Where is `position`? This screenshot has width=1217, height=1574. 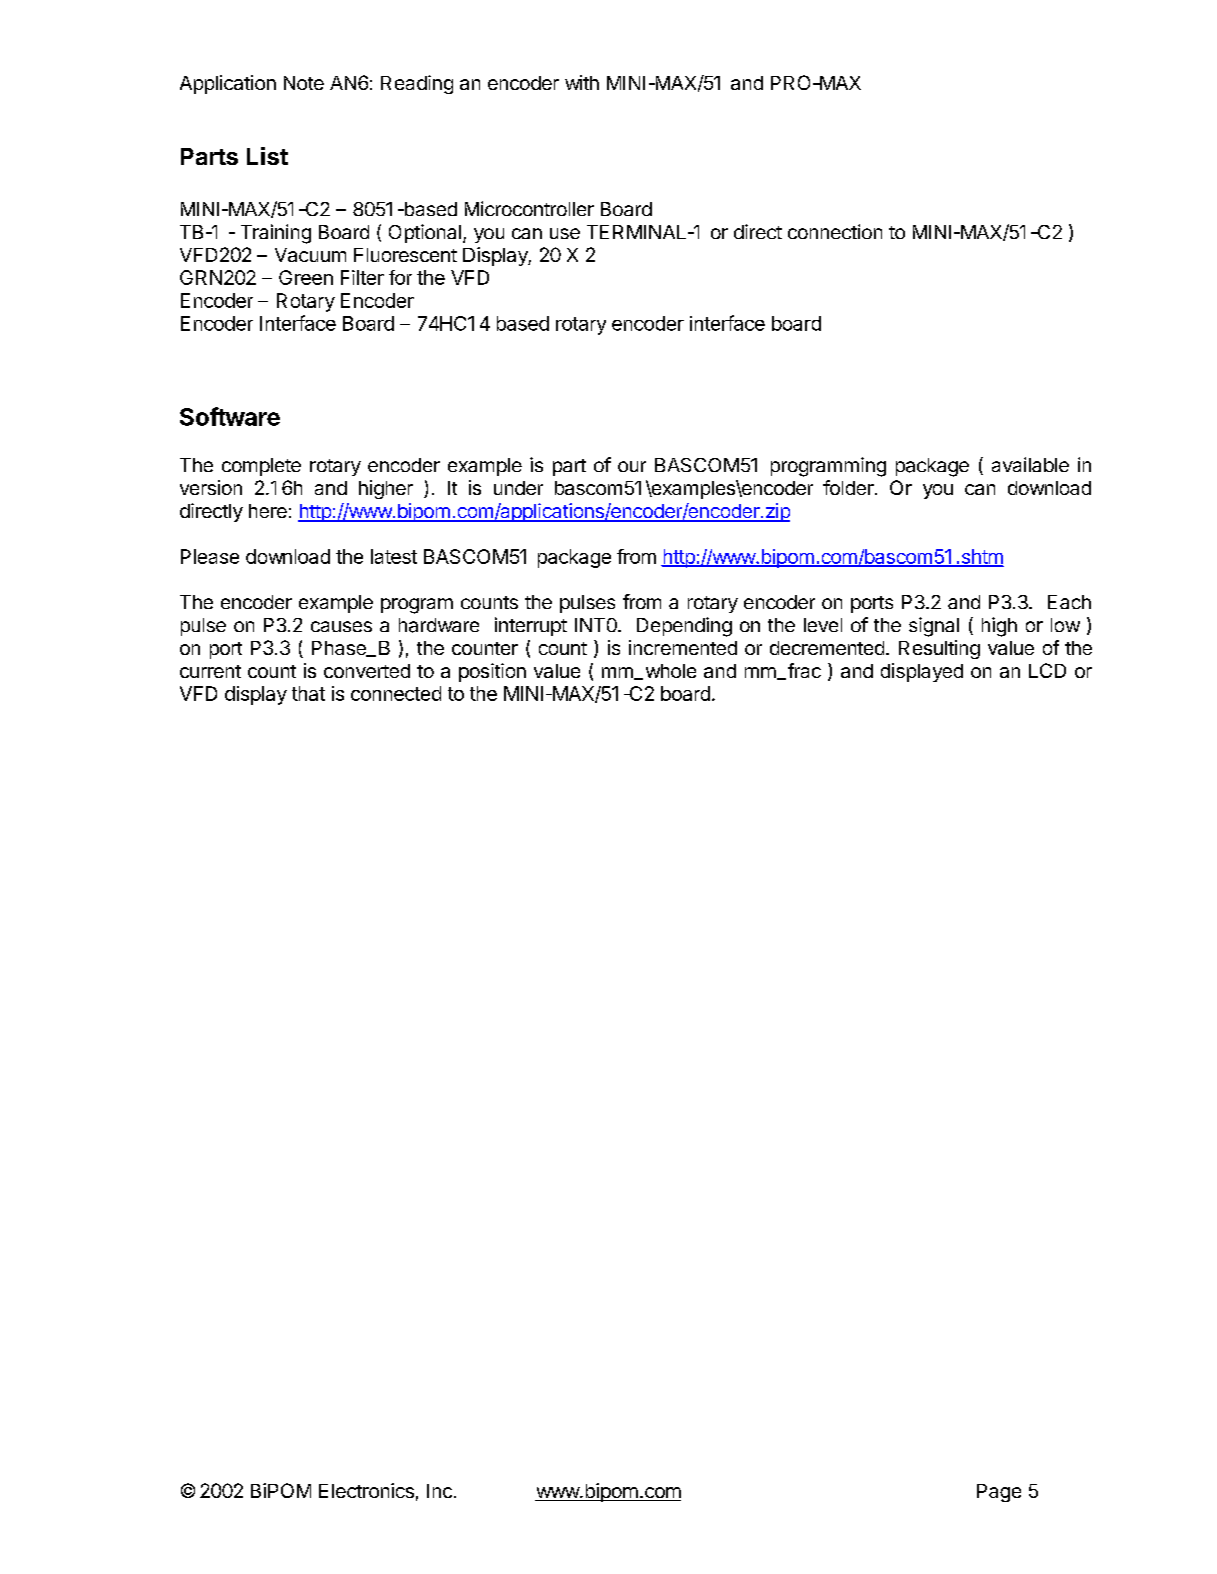
position is located at coordinates (492, 672).
